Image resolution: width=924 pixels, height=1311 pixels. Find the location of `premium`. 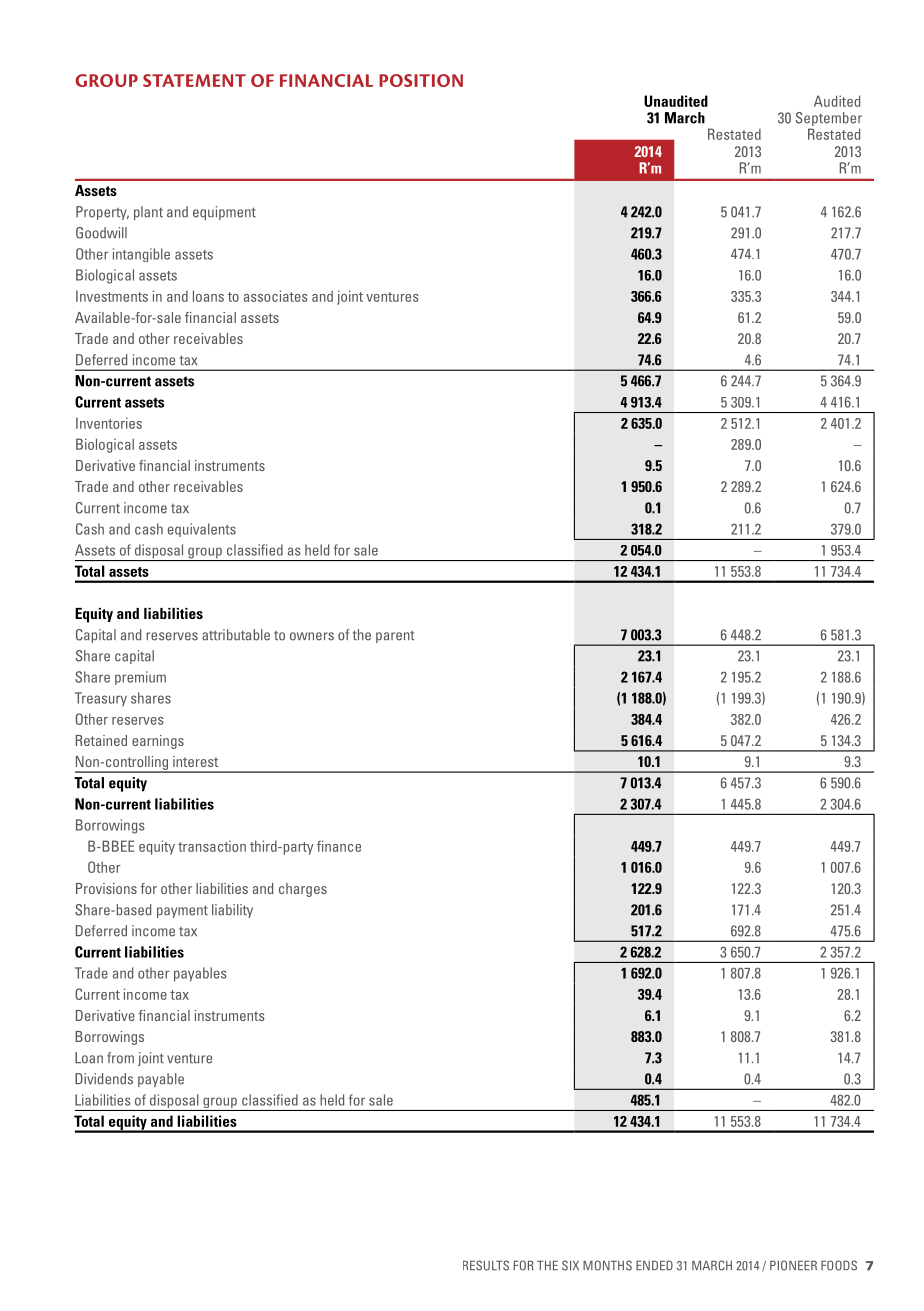

premium is located at coordinates (140, 678).
